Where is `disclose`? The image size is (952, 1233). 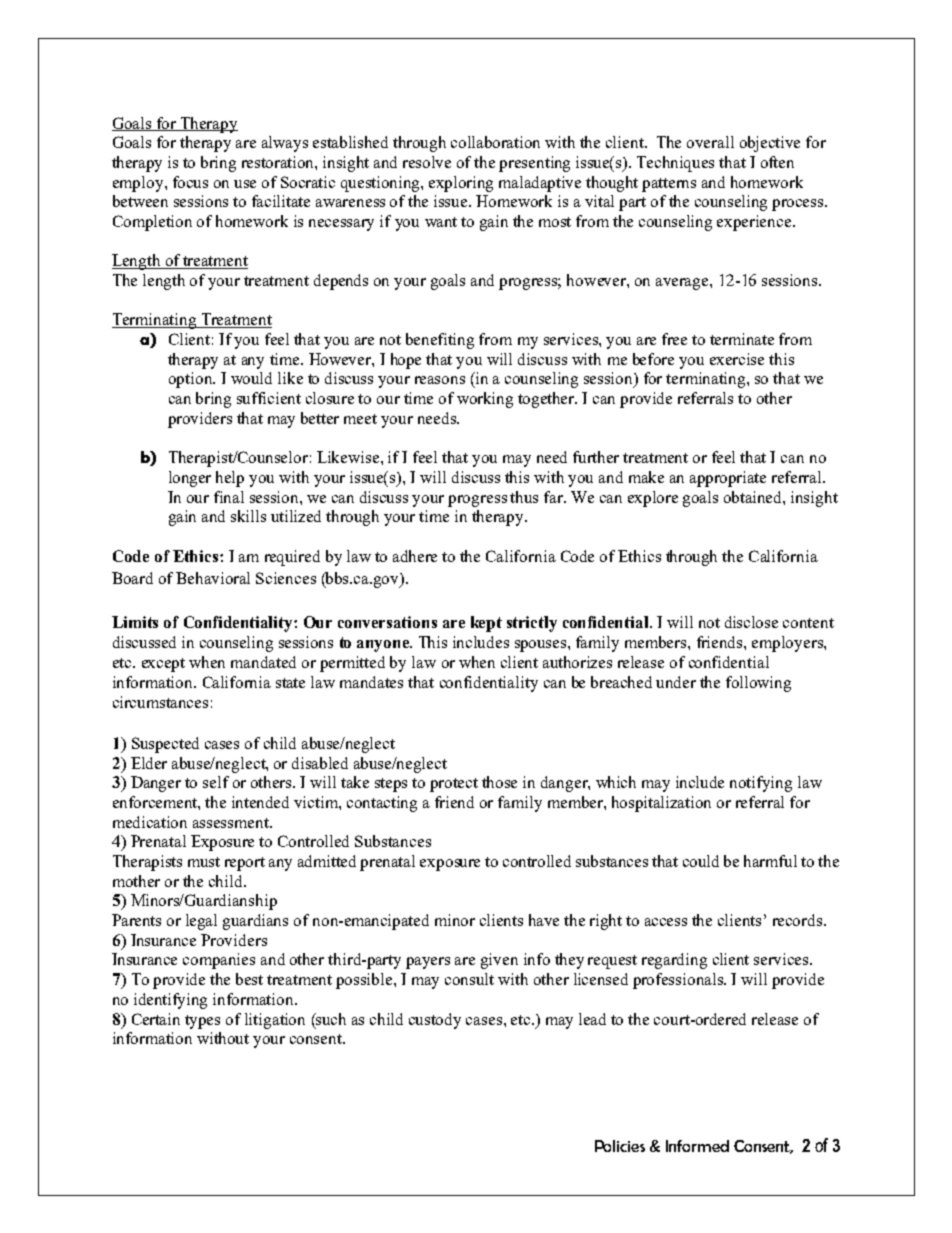
disclose is located at coordinates (751, 622).
